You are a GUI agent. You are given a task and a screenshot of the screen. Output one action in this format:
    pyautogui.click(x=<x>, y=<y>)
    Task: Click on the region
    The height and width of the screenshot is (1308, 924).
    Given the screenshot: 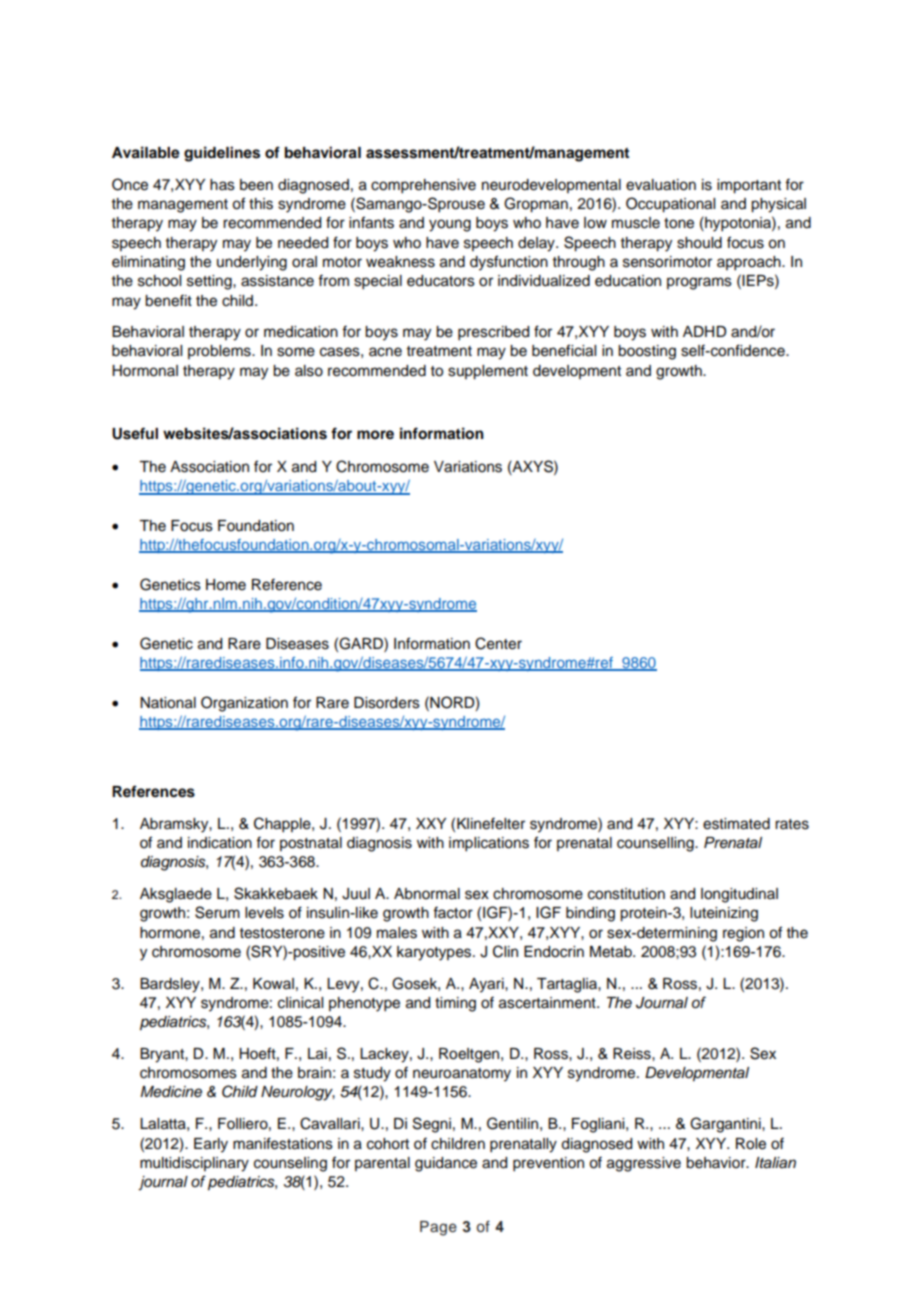 What is the action you would take?
    pyautogui.click(x=743, y=934)
